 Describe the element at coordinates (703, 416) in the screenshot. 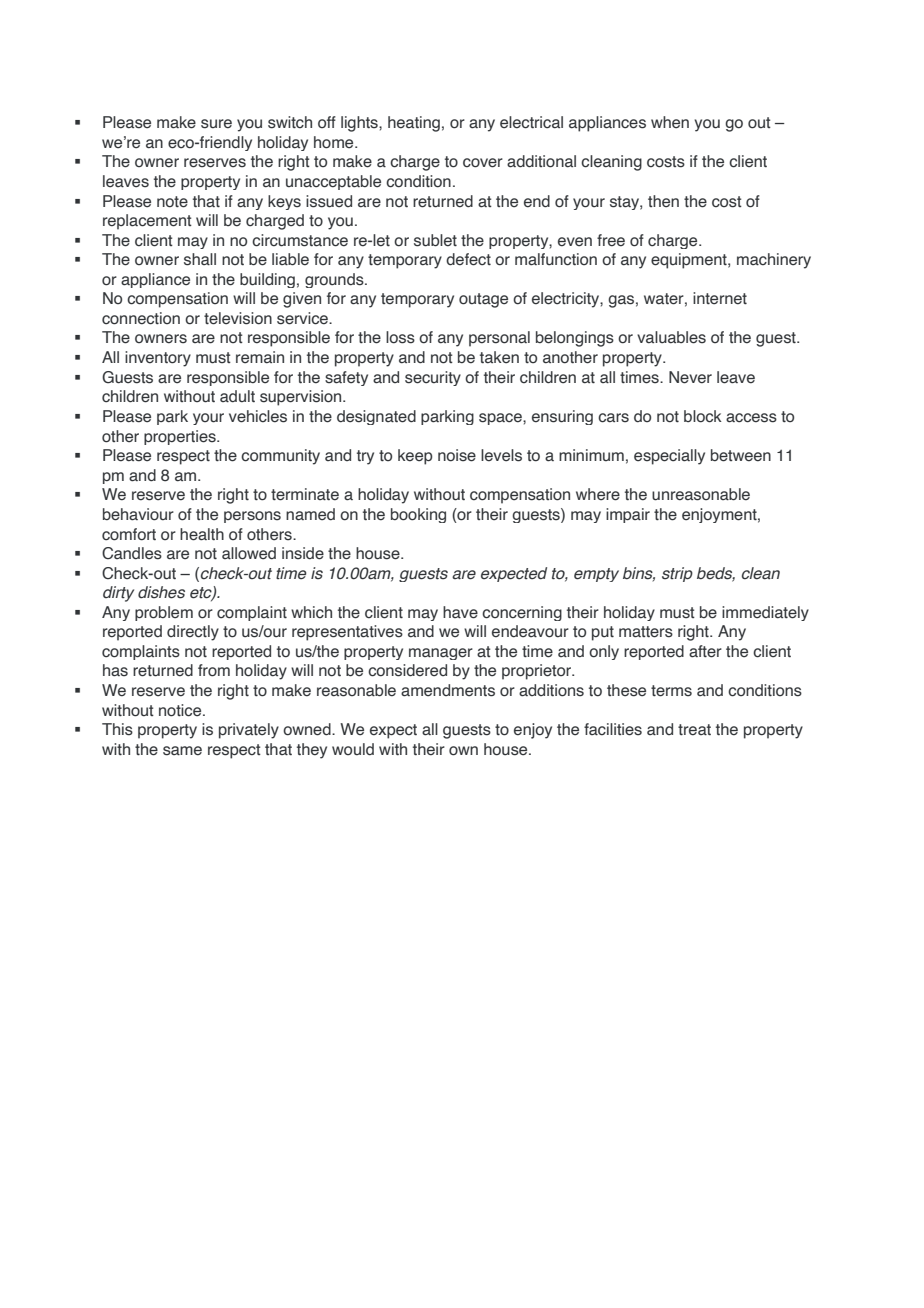

I see `block` at that location.
